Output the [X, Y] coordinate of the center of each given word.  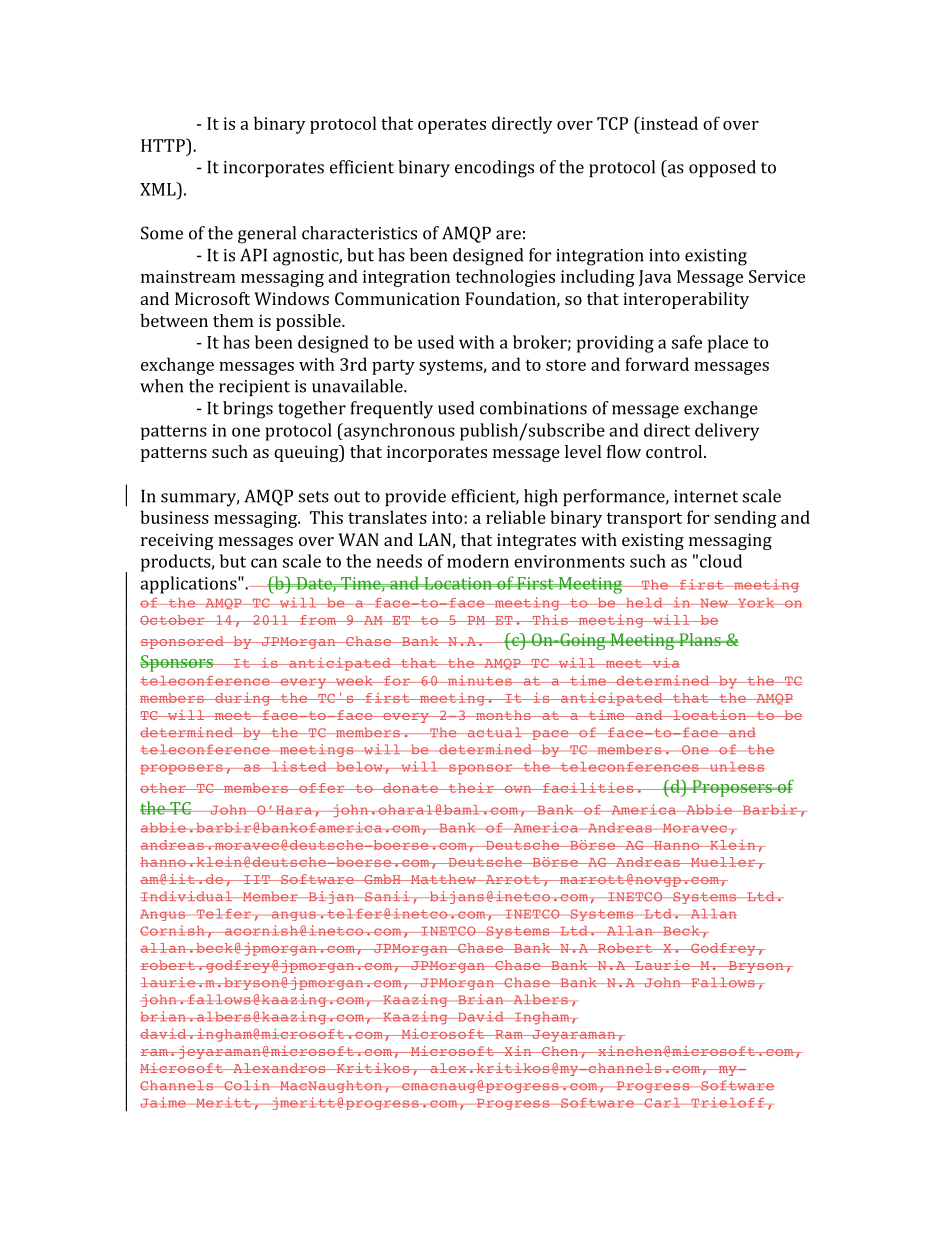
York [756, 603]
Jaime [164, 1102]
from [318, 620]
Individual [187, 896]
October [173, 620]
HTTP [164, 145]
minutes [480, 680]
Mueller [723, 862]
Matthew [443, 879]
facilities [588, 787]
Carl [662, 1103]
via [665, 662]
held [644, 603]
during [242, 699]
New [714, 603]
